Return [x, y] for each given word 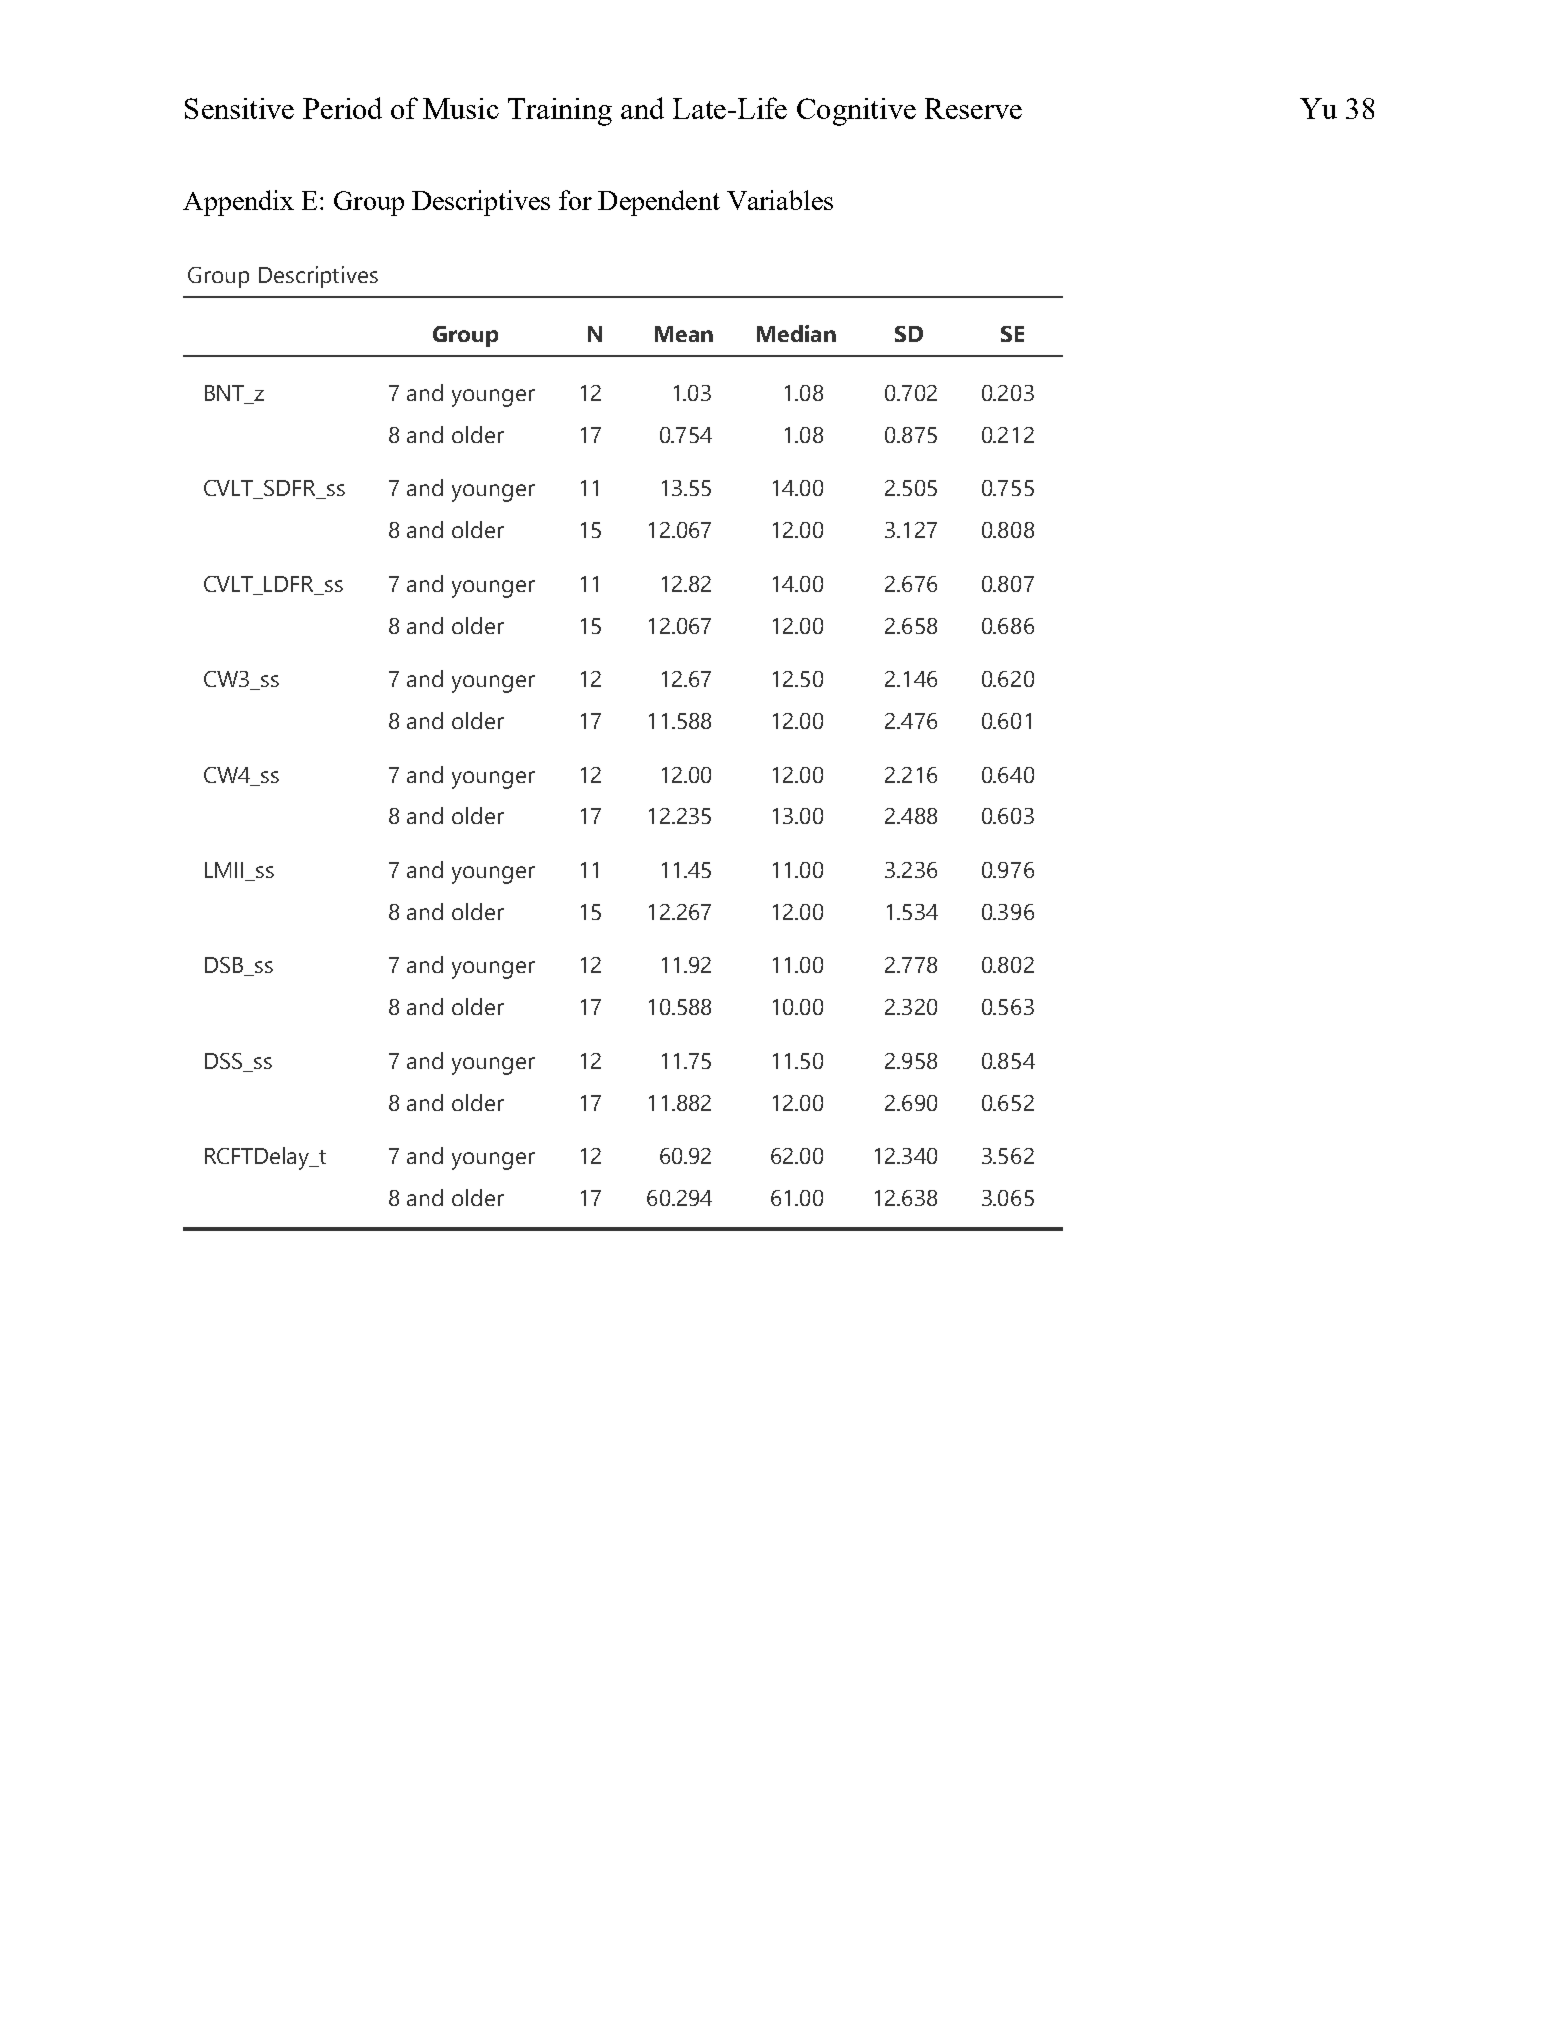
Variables [780, 200]
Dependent [659, 203]
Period [342, 108]
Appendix [238, 203]
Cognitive [856, 112]
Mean [684, 334]
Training [560, 112]
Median [796, 333]
